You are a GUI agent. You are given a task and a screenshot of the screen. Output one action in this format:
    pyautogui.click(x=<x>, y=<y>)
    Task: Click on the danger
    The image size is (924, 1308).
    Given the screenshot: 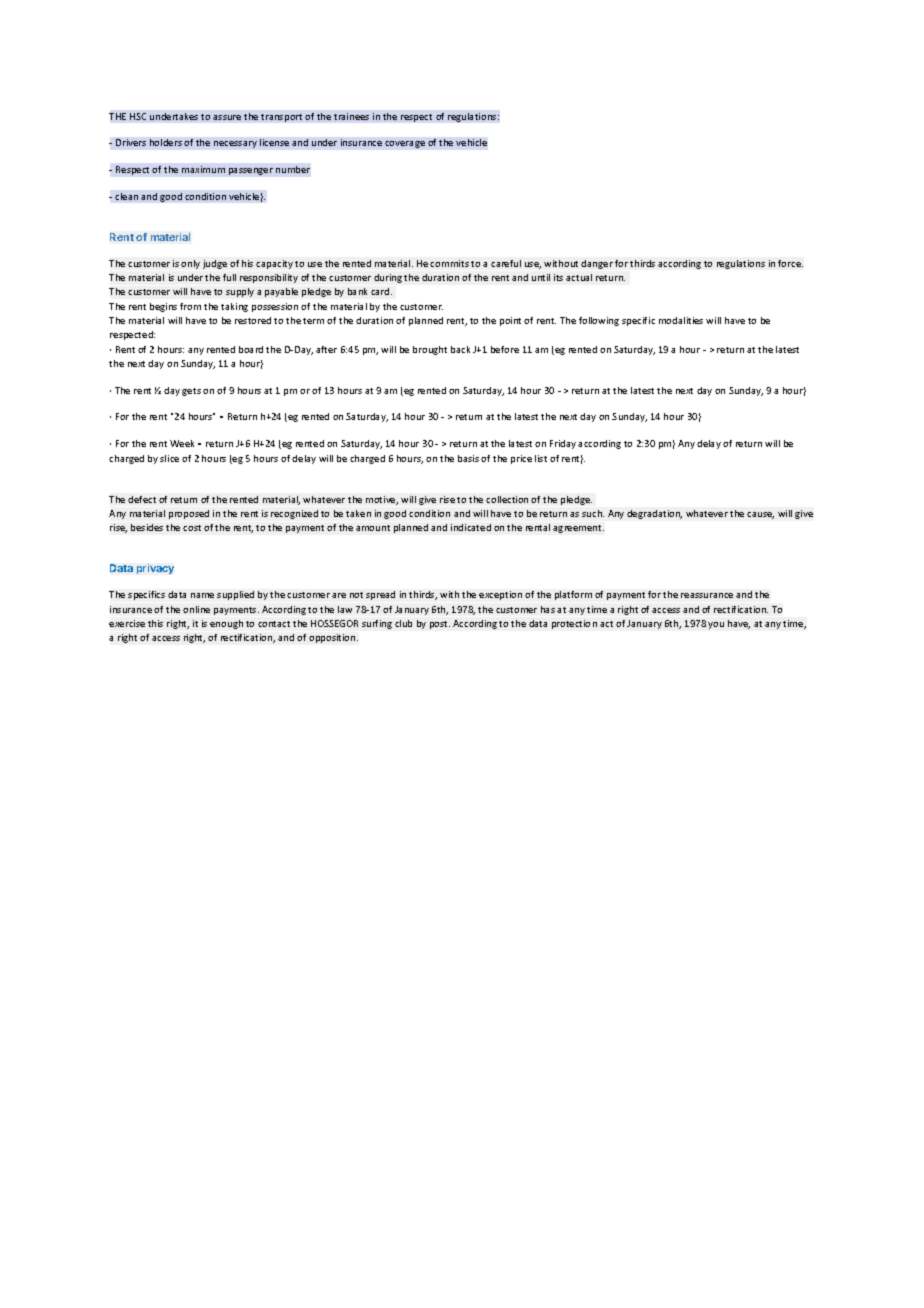 What is the action you would take?
    pyautogui.click(x=597, y=264)
